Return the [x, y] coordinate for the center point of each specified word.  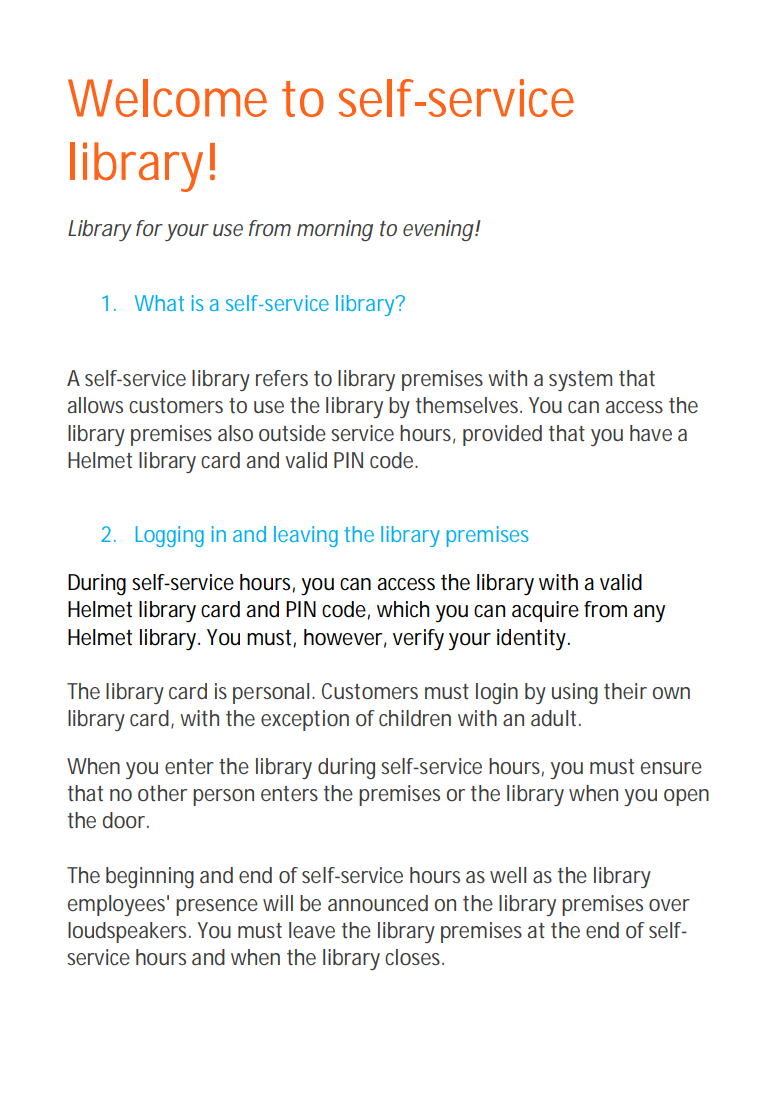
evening [438, 230]
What [159, 303]
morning [335, 230]
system [580, 381]
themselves [469, 405]
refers [282, 378]
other [162, 793]
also [235, 433]
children [415, 718]
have [651, 433]
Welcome [167, 98]
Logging [170, 536]
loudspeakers [129, 932]
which [403, 609]
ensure [671, 768]
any [649, 614]
